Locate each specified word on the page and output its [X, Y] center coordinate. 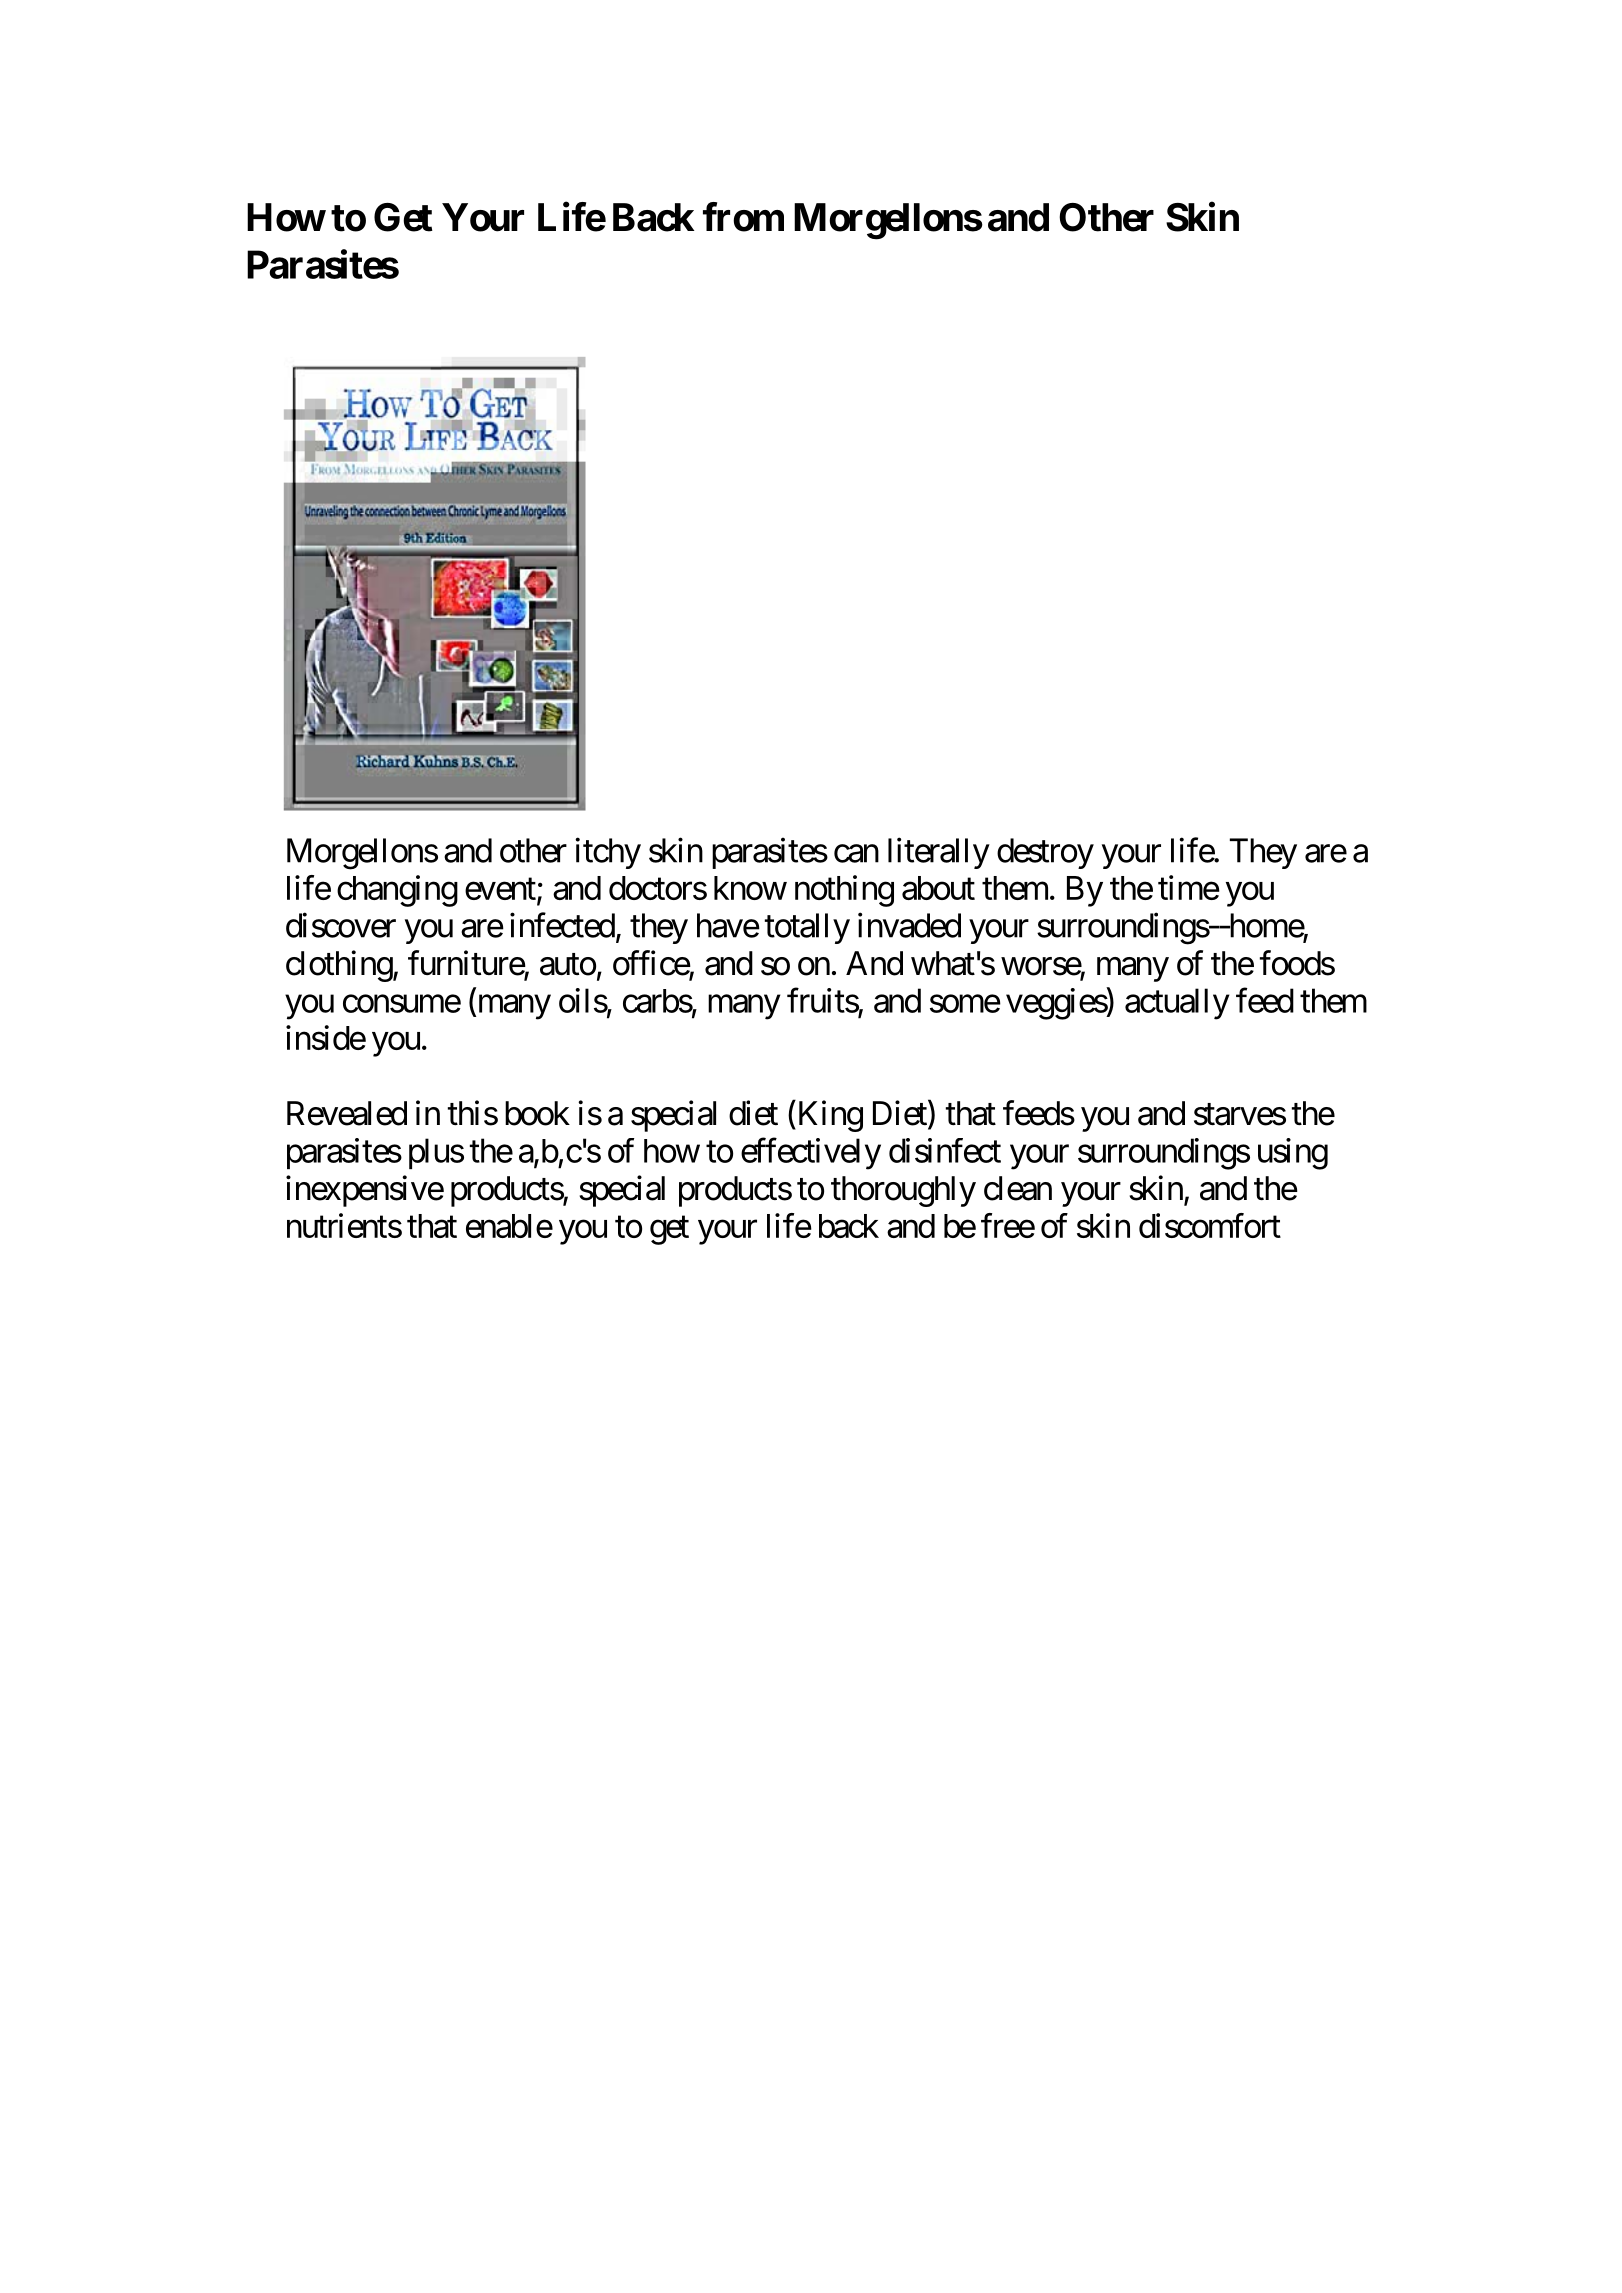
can [856, 854]
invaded [909, 925]
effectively [811, 1154]
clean [1018, 1188]
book [537, 1113]
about [938, 888]
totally [807, 928]
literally [939, 853]
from [743, 217]
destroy [1045, 853]
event [500, 889]
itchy [608, 853]
